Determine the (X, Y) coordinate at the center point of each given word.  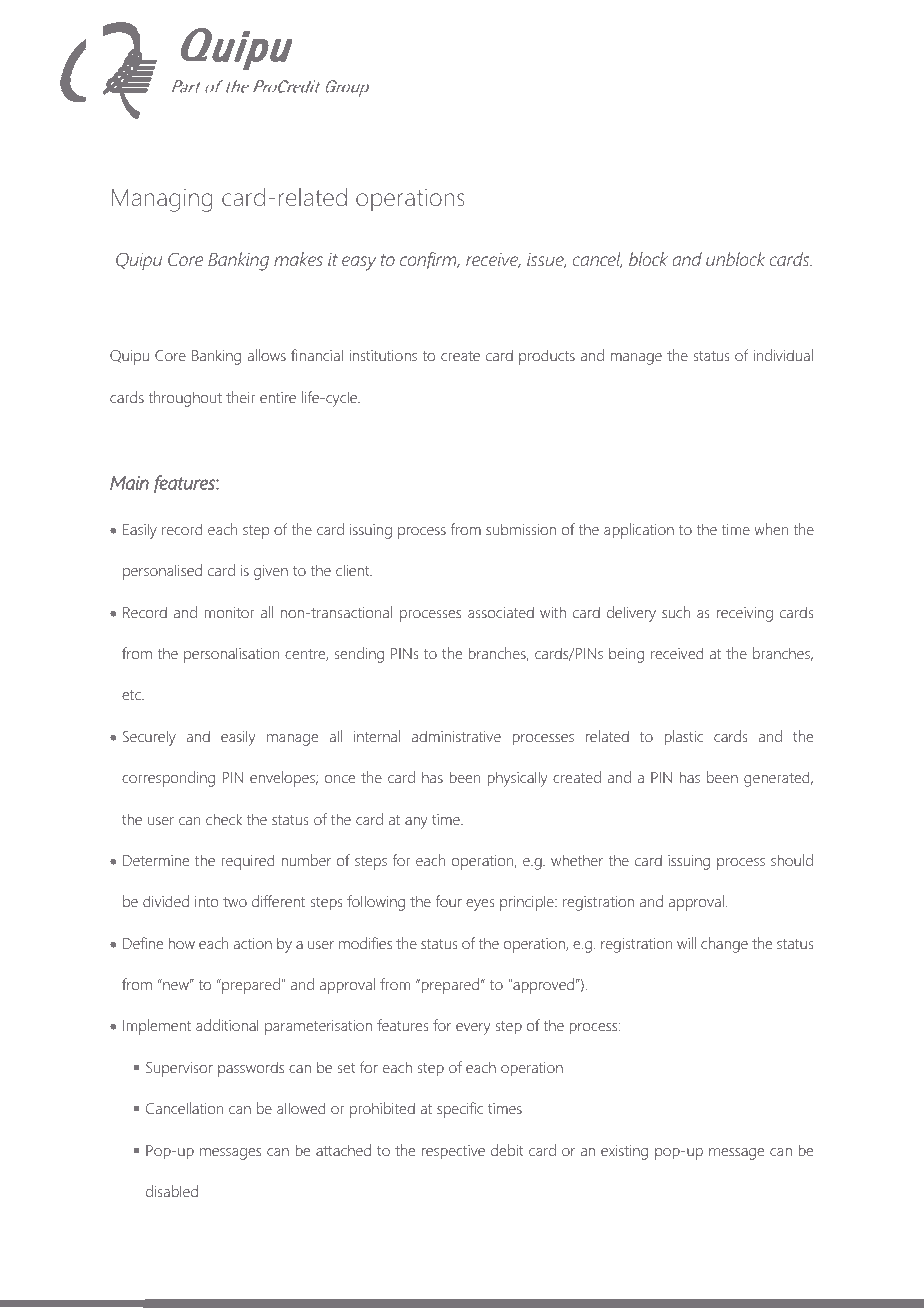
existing (624, 1152)
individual (783, 355)
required (247, 862)
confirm (429, 260)
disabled (172, 1191)
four (449, 901)
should (792, 860)
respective (453, 1152)
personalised (162, 572)
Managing (162, 200)
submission (521, 529)
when (771, 529)
